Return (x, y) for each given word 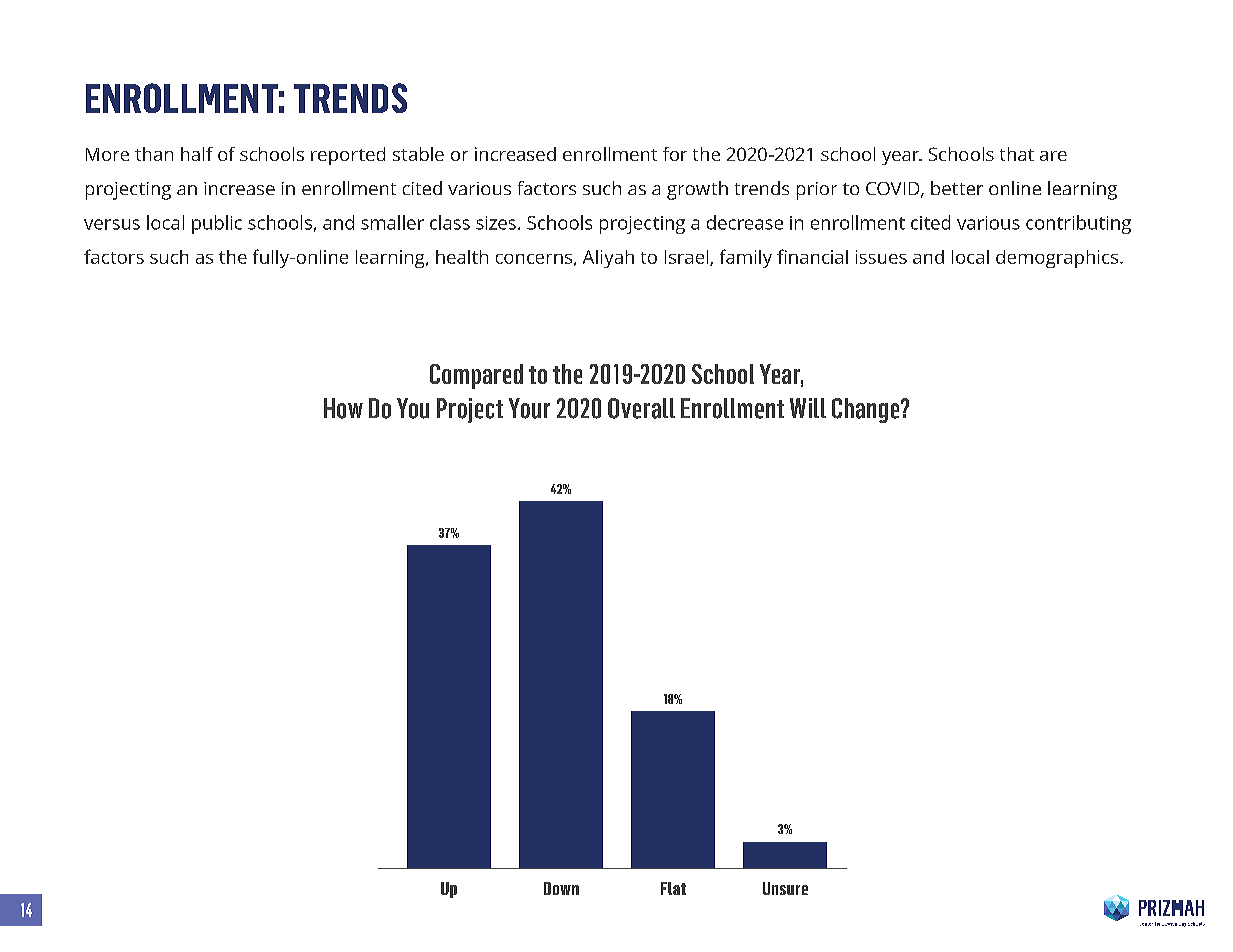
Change (867, 410)
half (197, 154)
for (675, 154)
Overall (641, 408)
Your (529, 408)
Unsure (785, 888)
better (957, 188)
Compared (476, 376)
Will (808, 408)
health (462, 257)
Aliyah (608, 259)
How (343, 408)
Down (561, 888)
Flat (673, 888)
